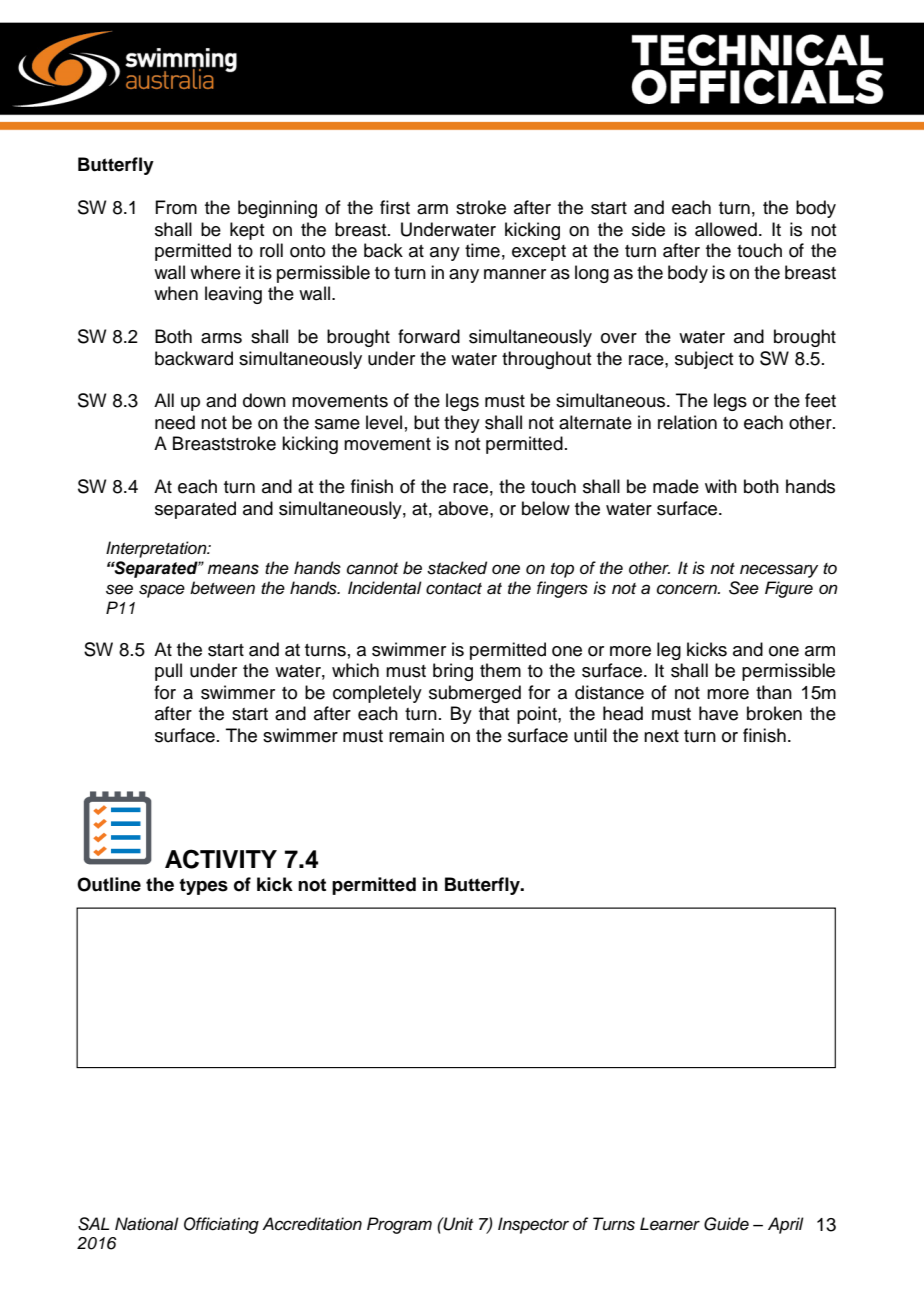  What do you see at coordinates (203, 886) in the image?
I see `types` at bounding box center [203, 886].
